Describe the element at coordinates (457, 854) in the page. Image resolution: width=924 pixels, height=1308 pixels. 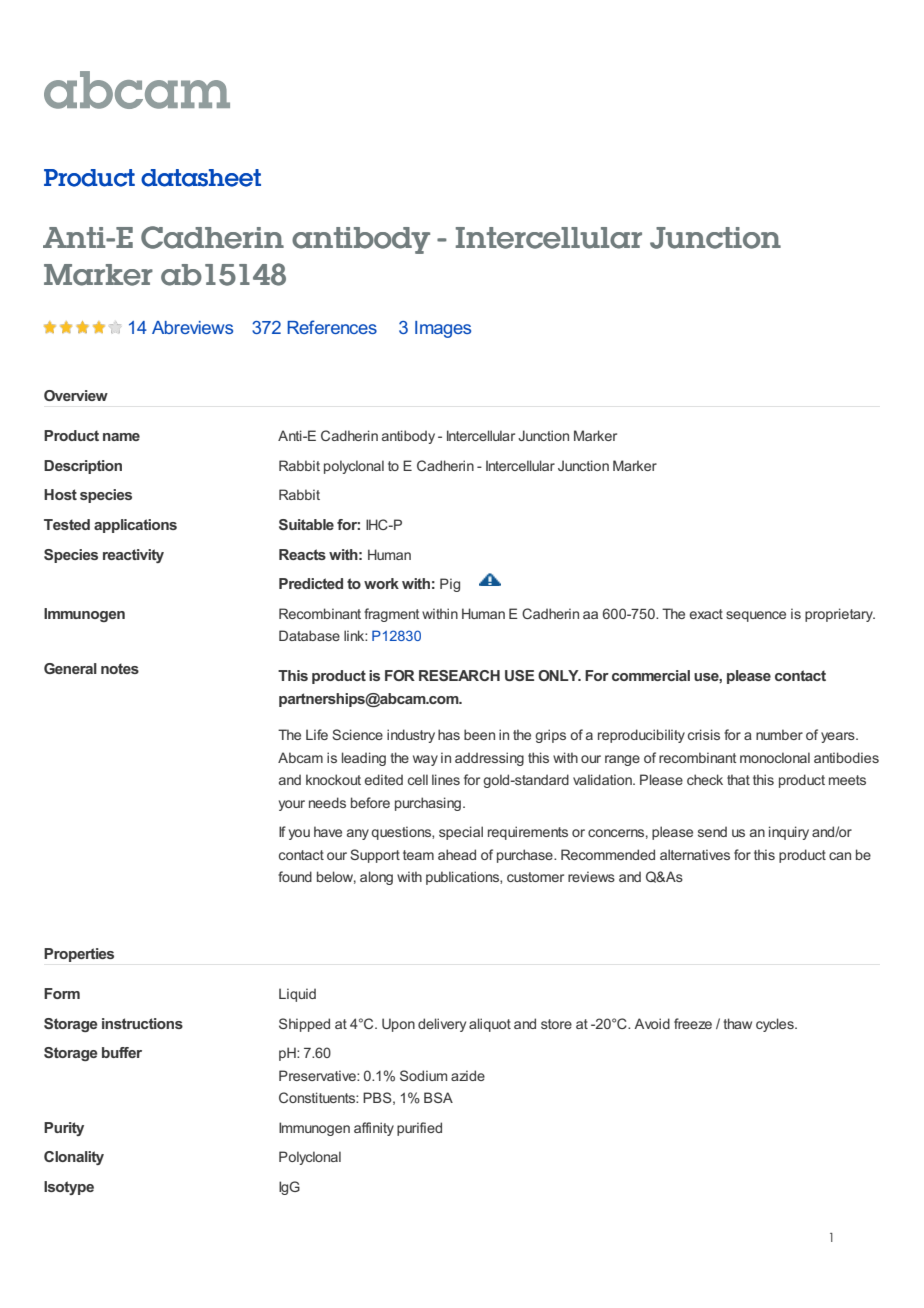
I see `ahead` at that location.
